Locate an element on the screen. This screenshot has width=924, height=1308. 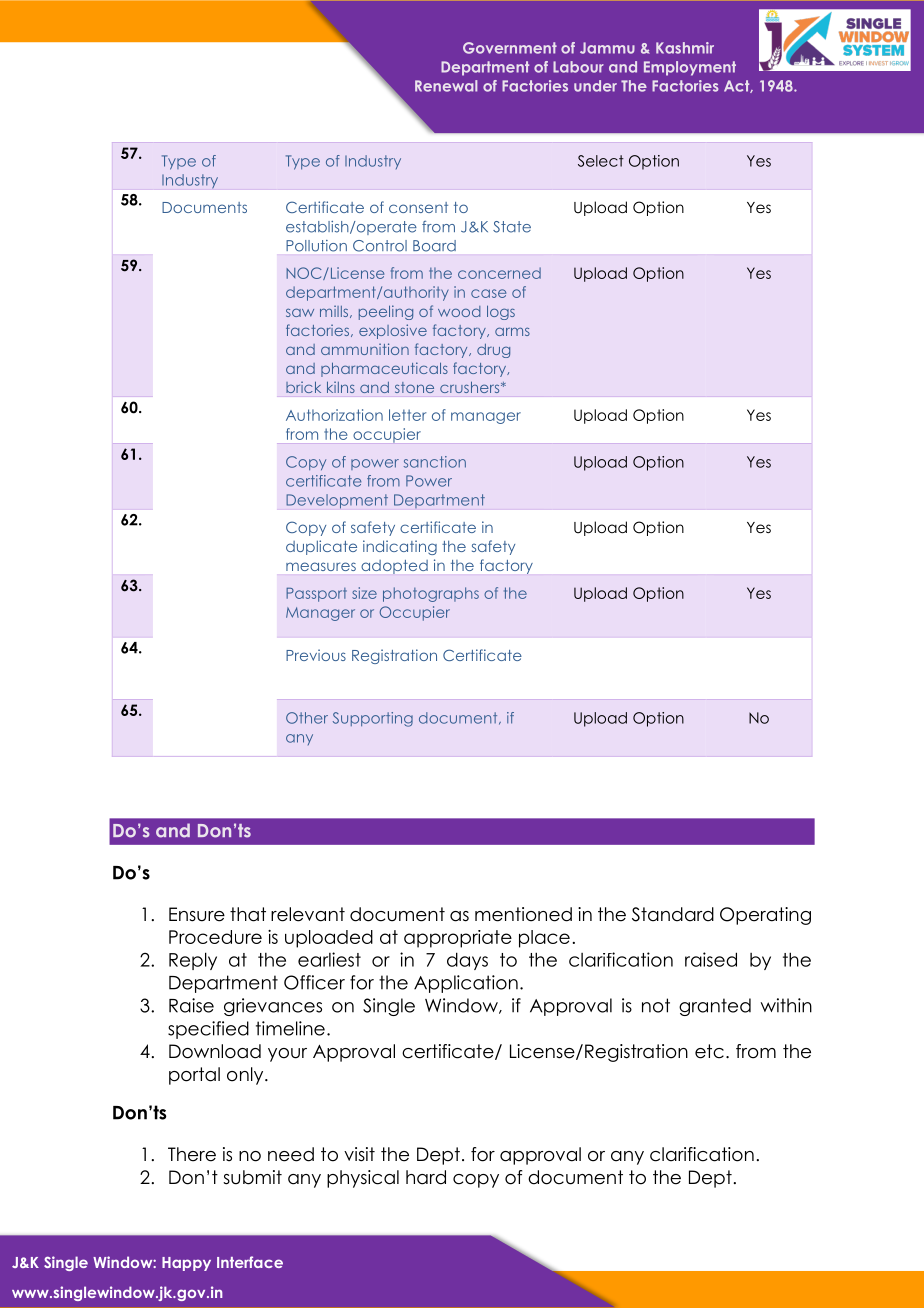
Standard is located at coordinates (673, 914).
